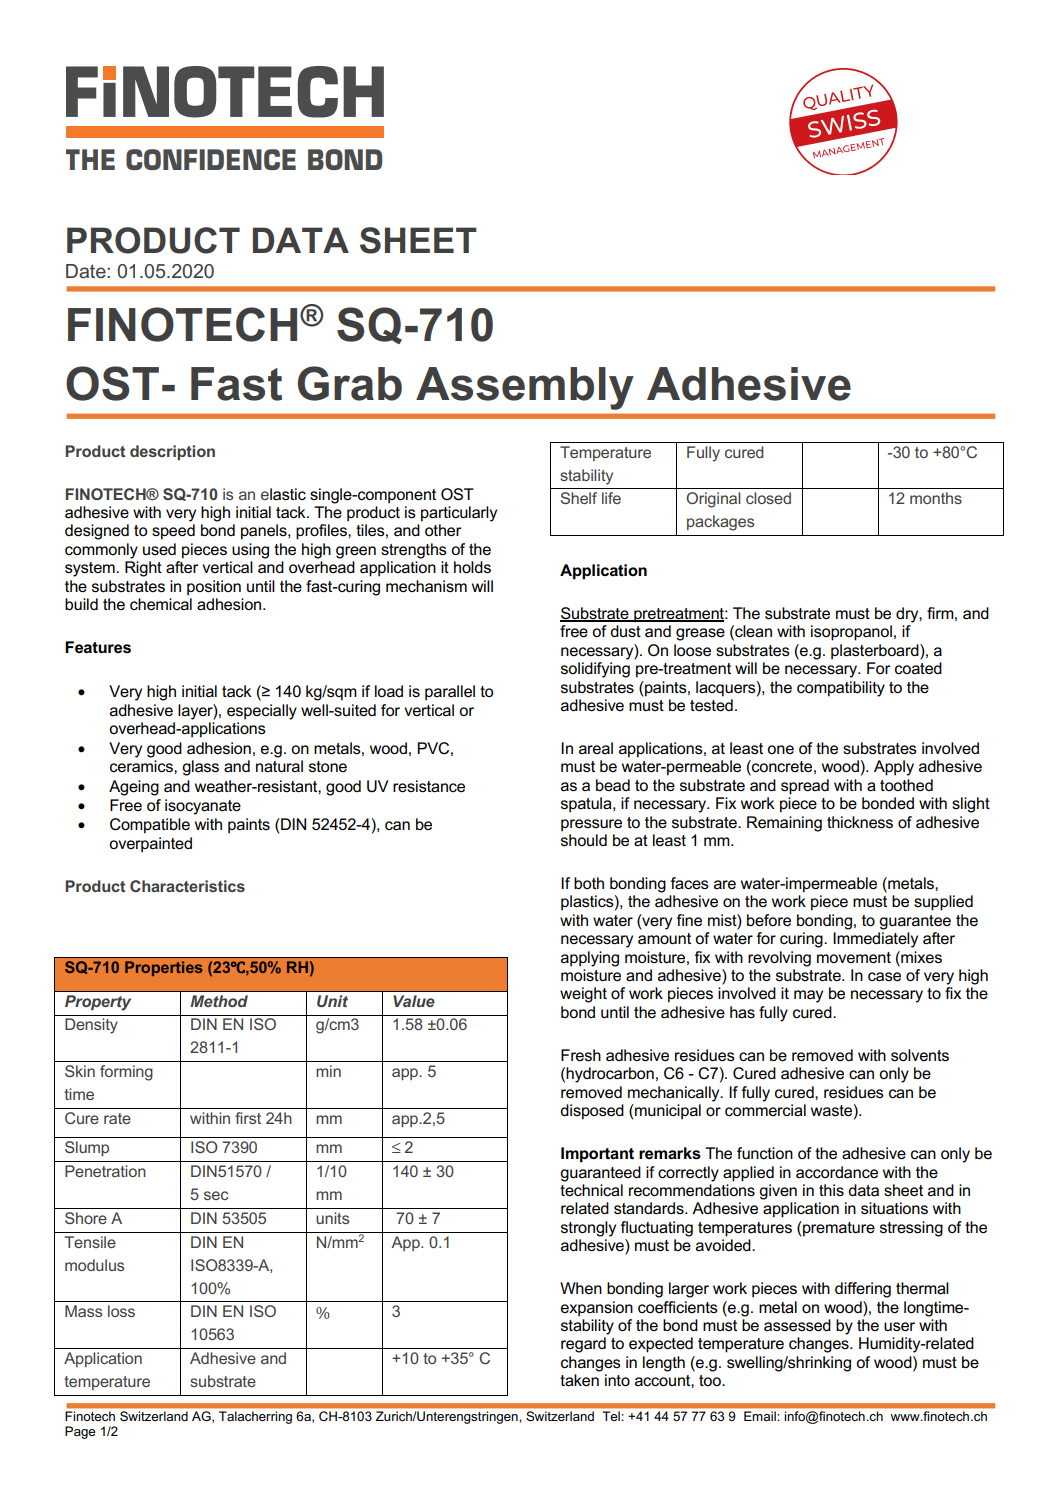 The image size is (1057, 1494). Describe the element at coordinates (579, 1380) in the page. I see `taken` at that location.
